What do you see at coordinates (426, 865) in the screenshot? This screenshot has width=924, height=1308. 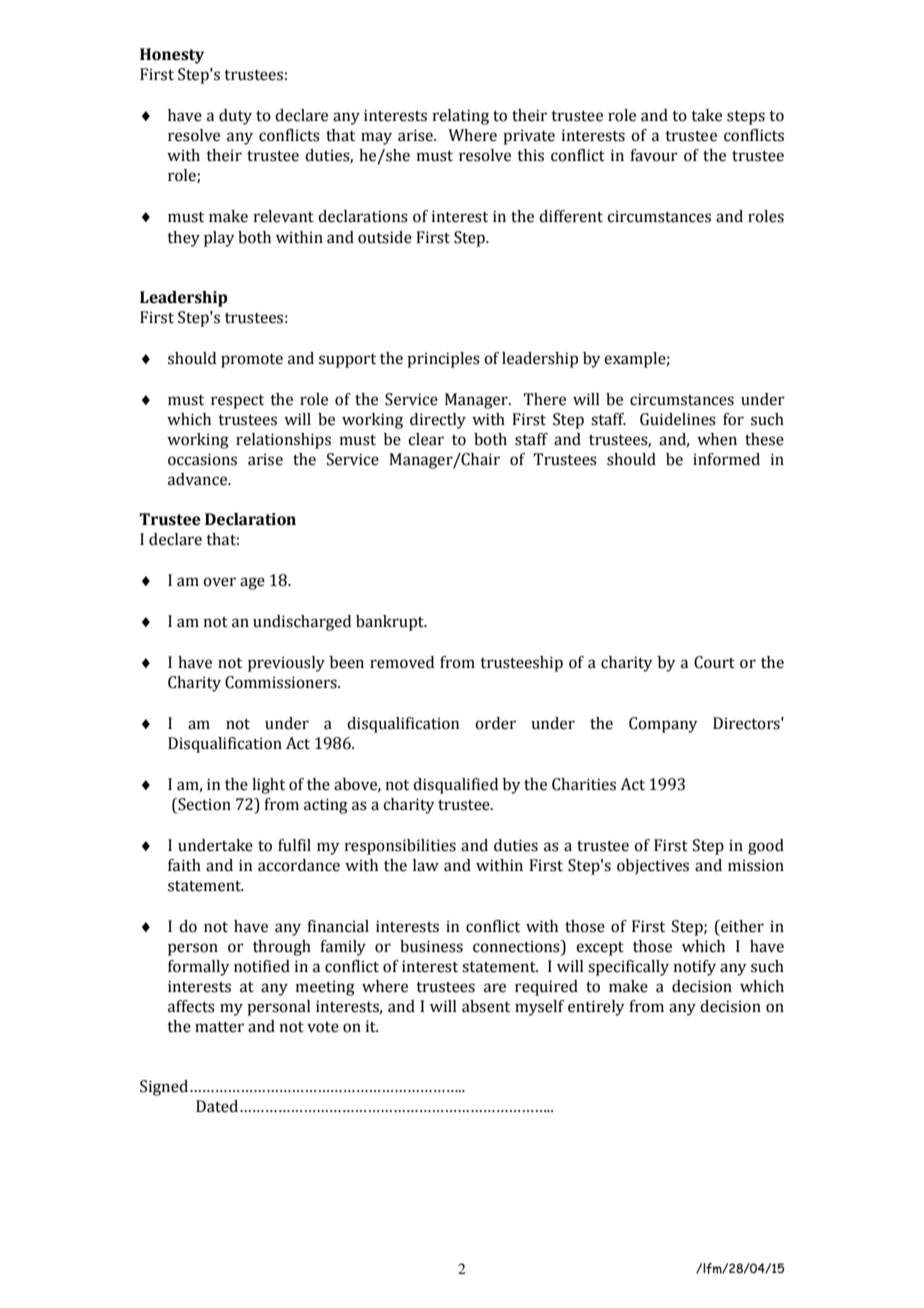 I see `law` at bounding box center [426, 865].
